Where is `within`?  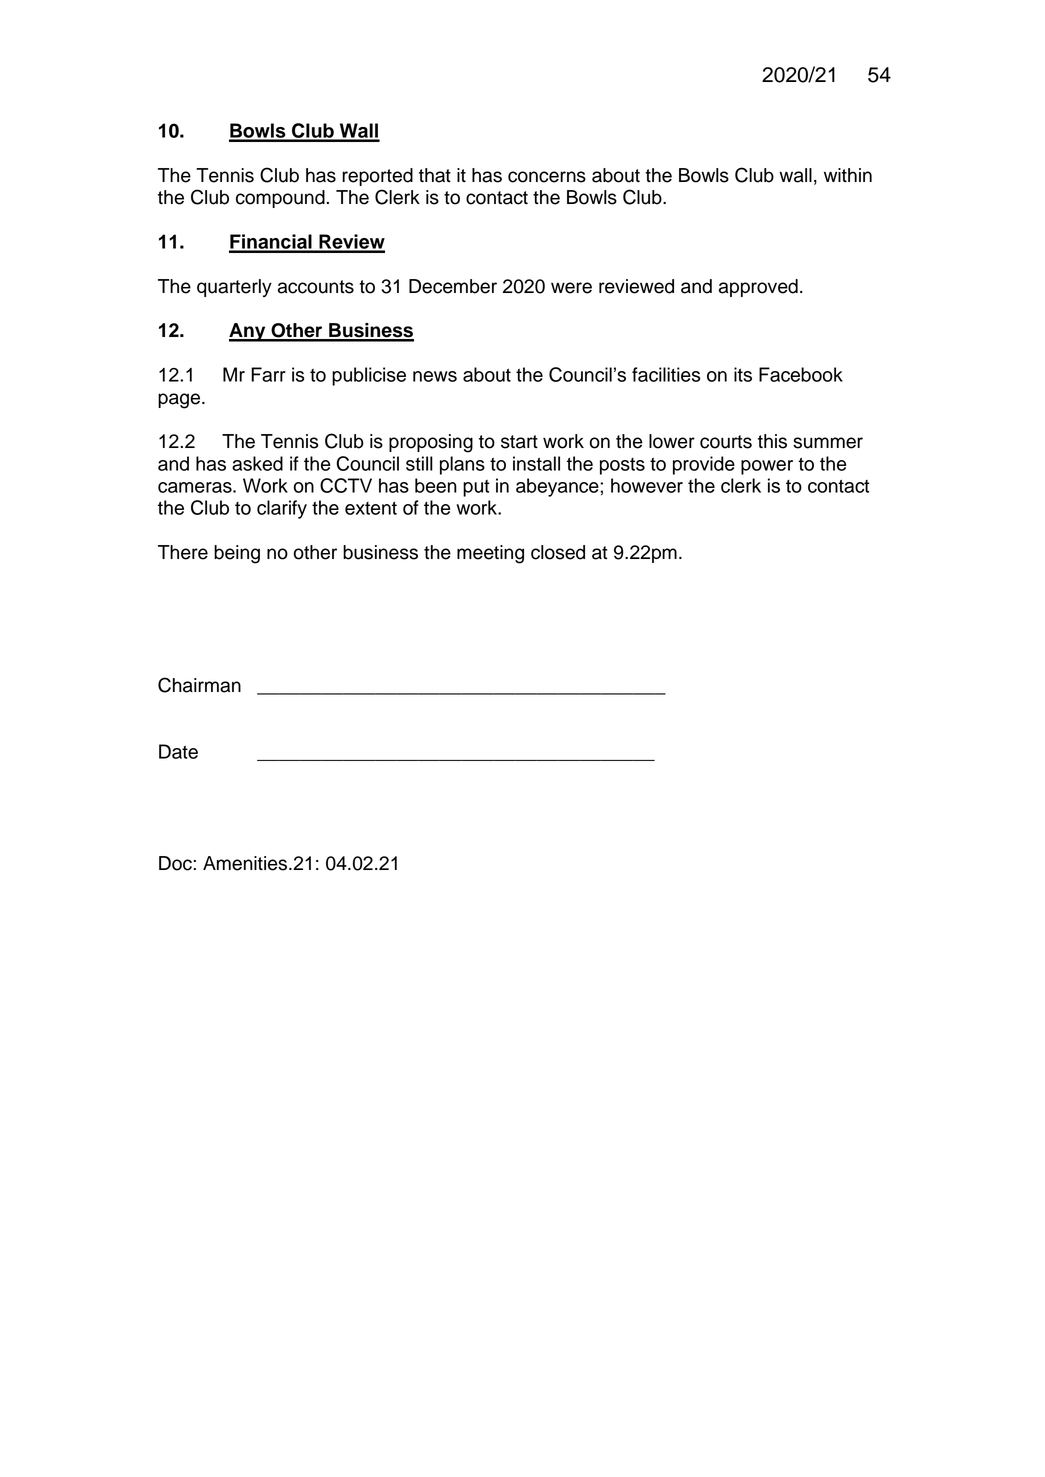 within is located at coordinates (848, 175).
